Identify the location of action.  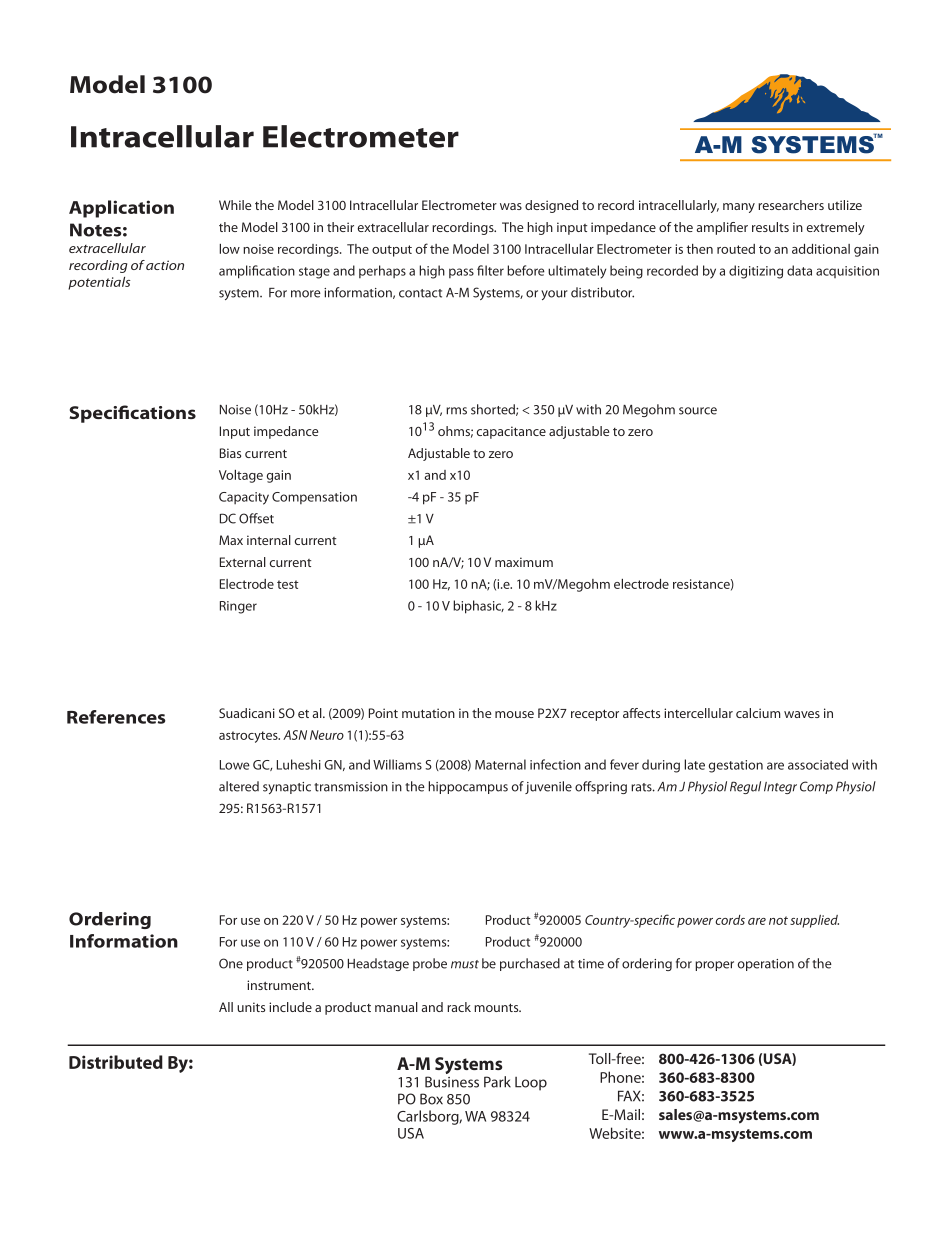
(165, 265).
